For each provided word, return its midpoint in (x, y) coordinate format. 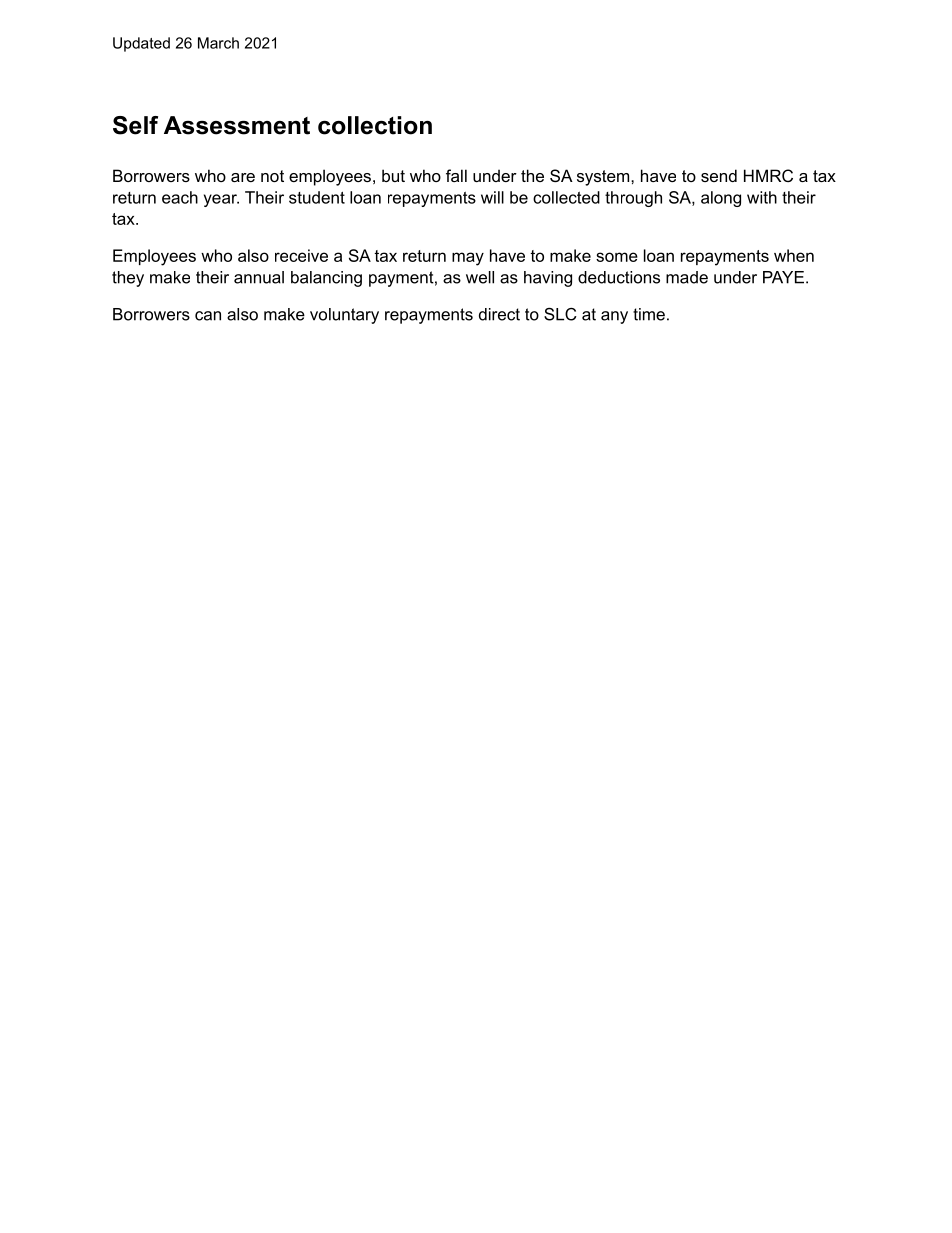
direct (499, 314)
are (243, 177)
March (218, 43)
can (208, 316)
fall (456, 175)
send (719, 175)
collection (375, 125)
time (649, 314)
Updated (141, 44)
